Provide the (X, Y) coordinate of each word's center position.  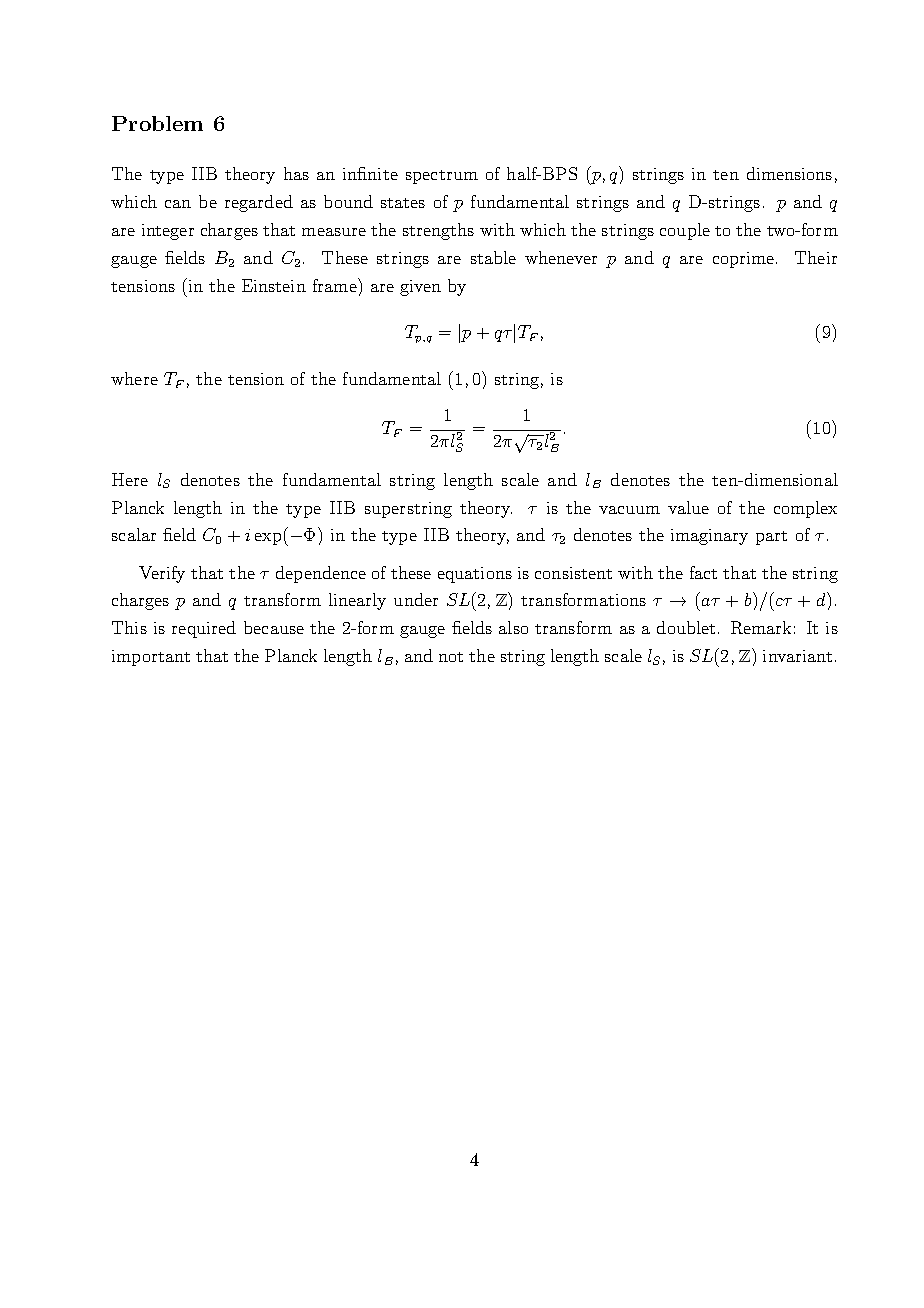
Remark (761, 627)
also (513, 627)
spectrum (442, 177)
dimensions (789, 173)
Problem (157, 123)
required (204, 629)
